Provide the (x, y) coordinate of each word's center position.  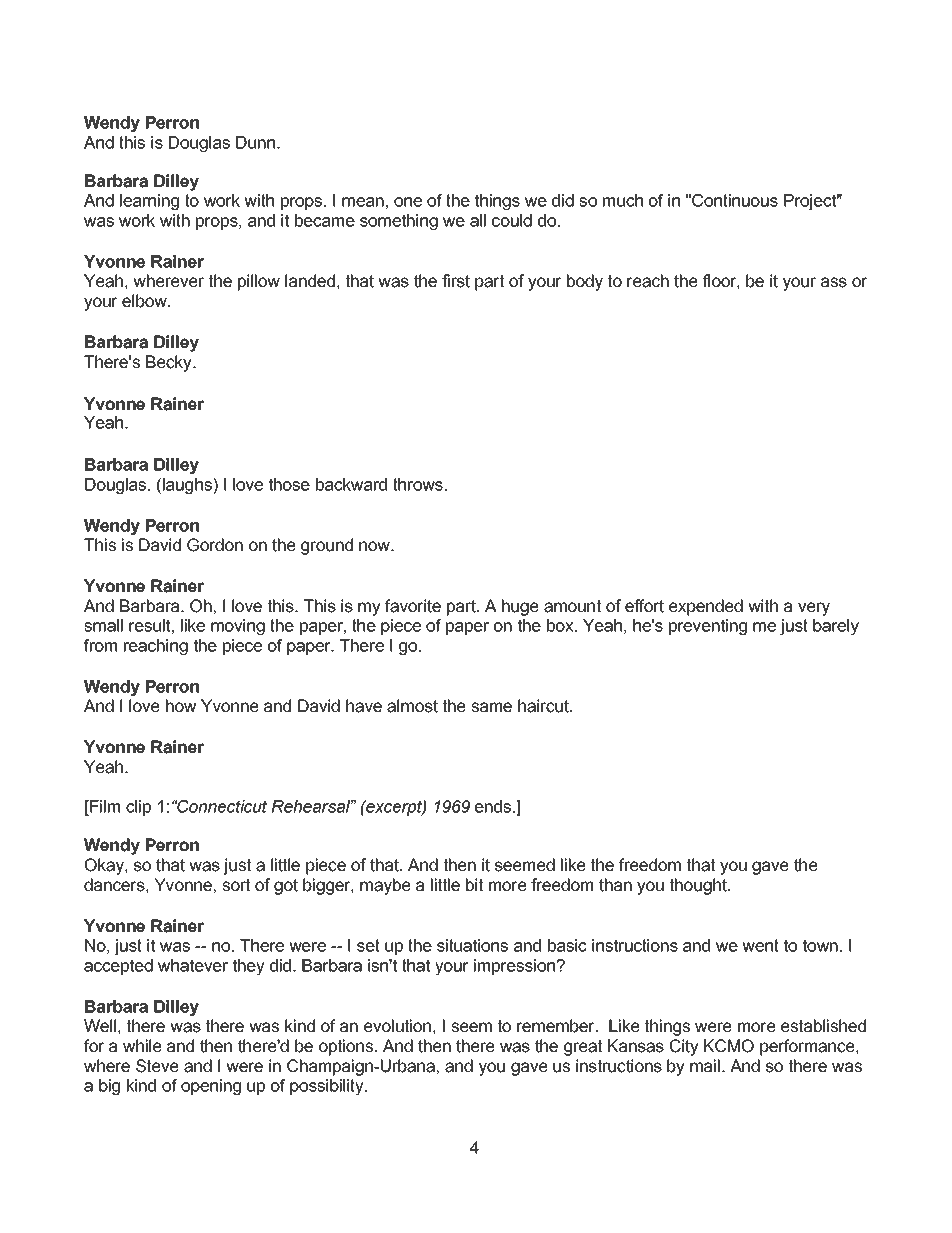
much (623, 200)
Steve (157, 1066)
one (408, 202)
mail (705, 1066)
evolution (397, 1026)
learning (149, 202)
